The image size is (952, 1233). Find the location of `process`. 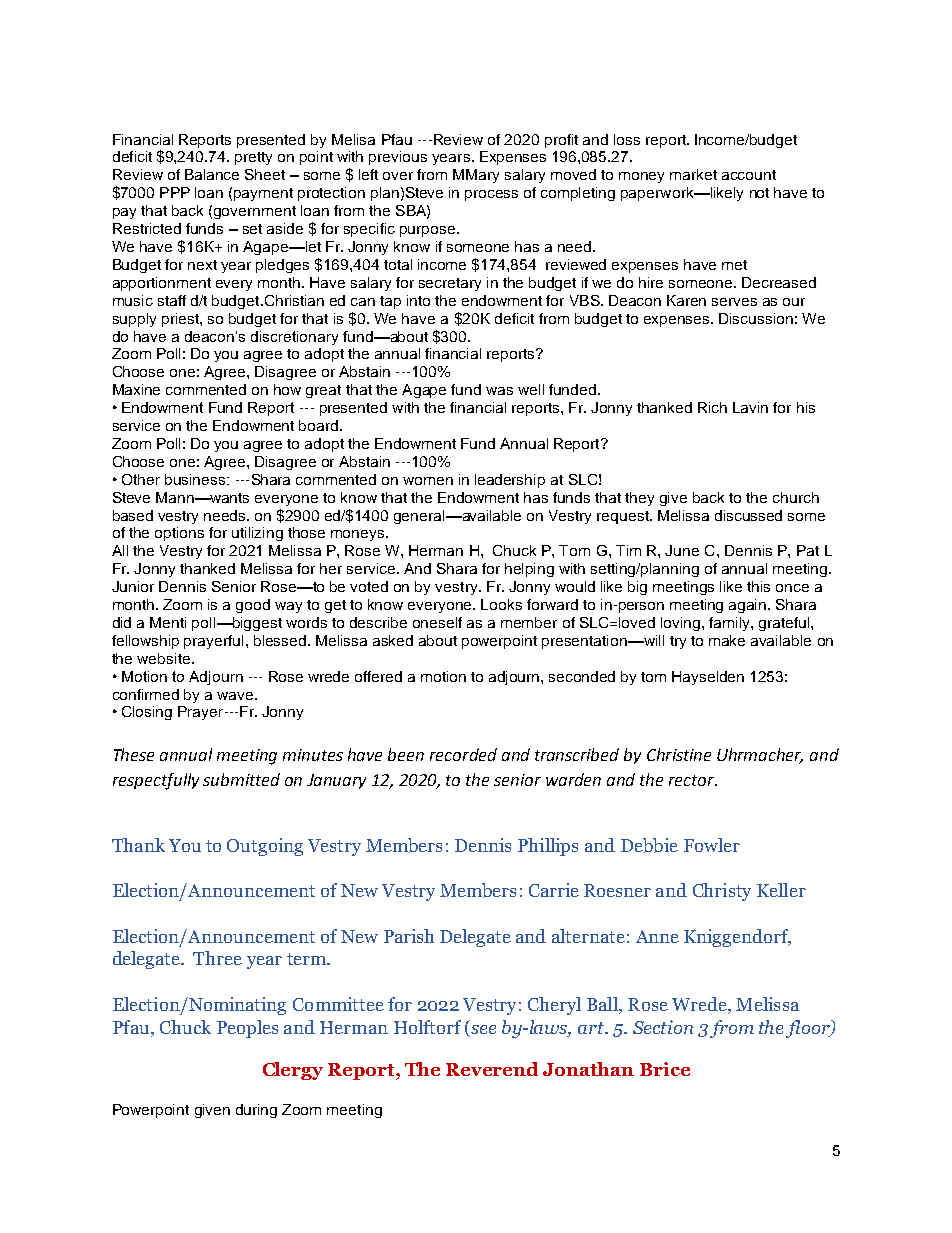

process is located at coordinates (491, 195).
